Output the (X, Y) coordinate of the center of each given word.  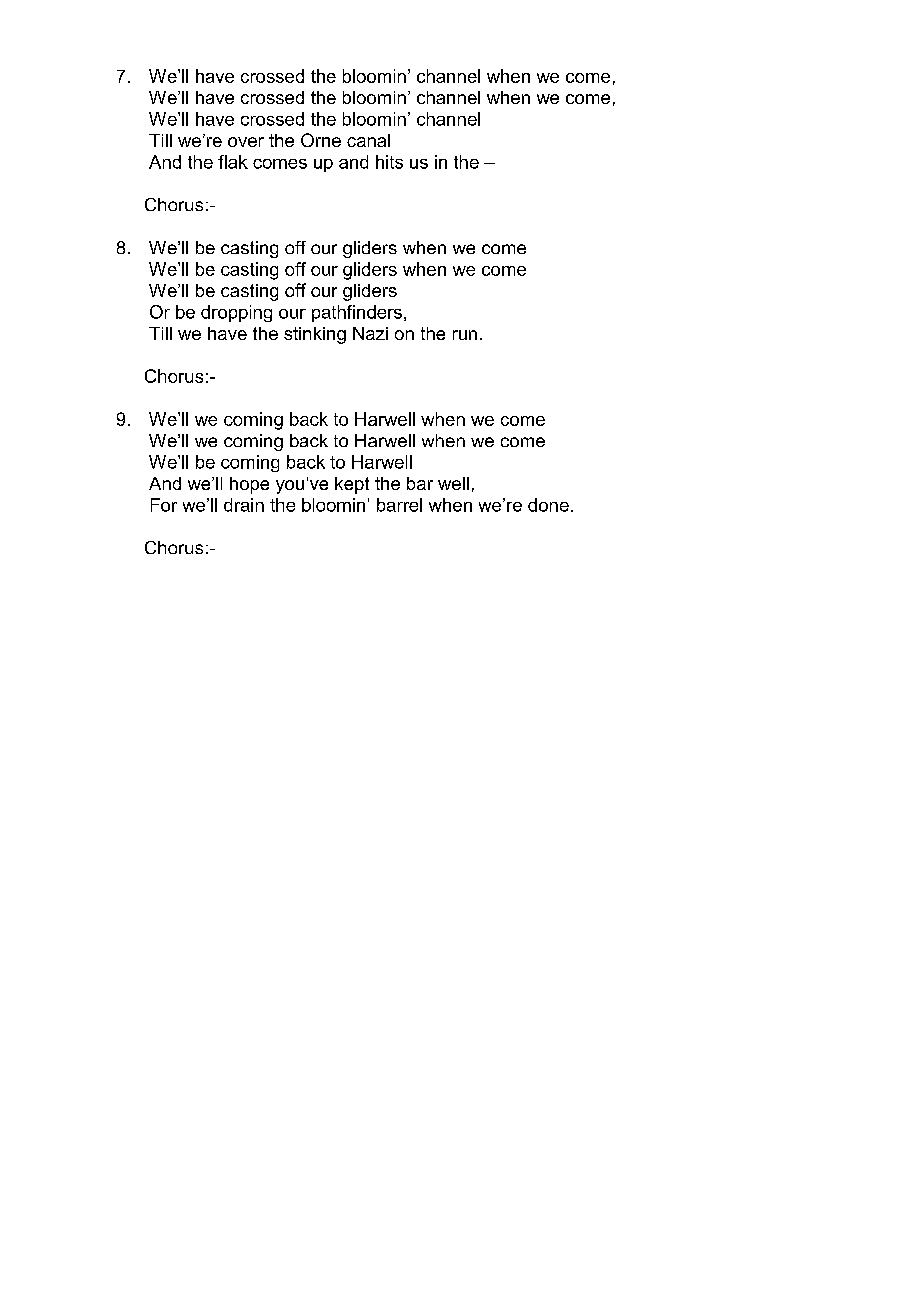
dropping (236, 313)
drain (244, 505)
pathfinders (357, 313)
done (548, 505)
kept (352, 485)
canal (368, 140)
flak (233, 162)
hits (389, 162)
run (465, 335)
